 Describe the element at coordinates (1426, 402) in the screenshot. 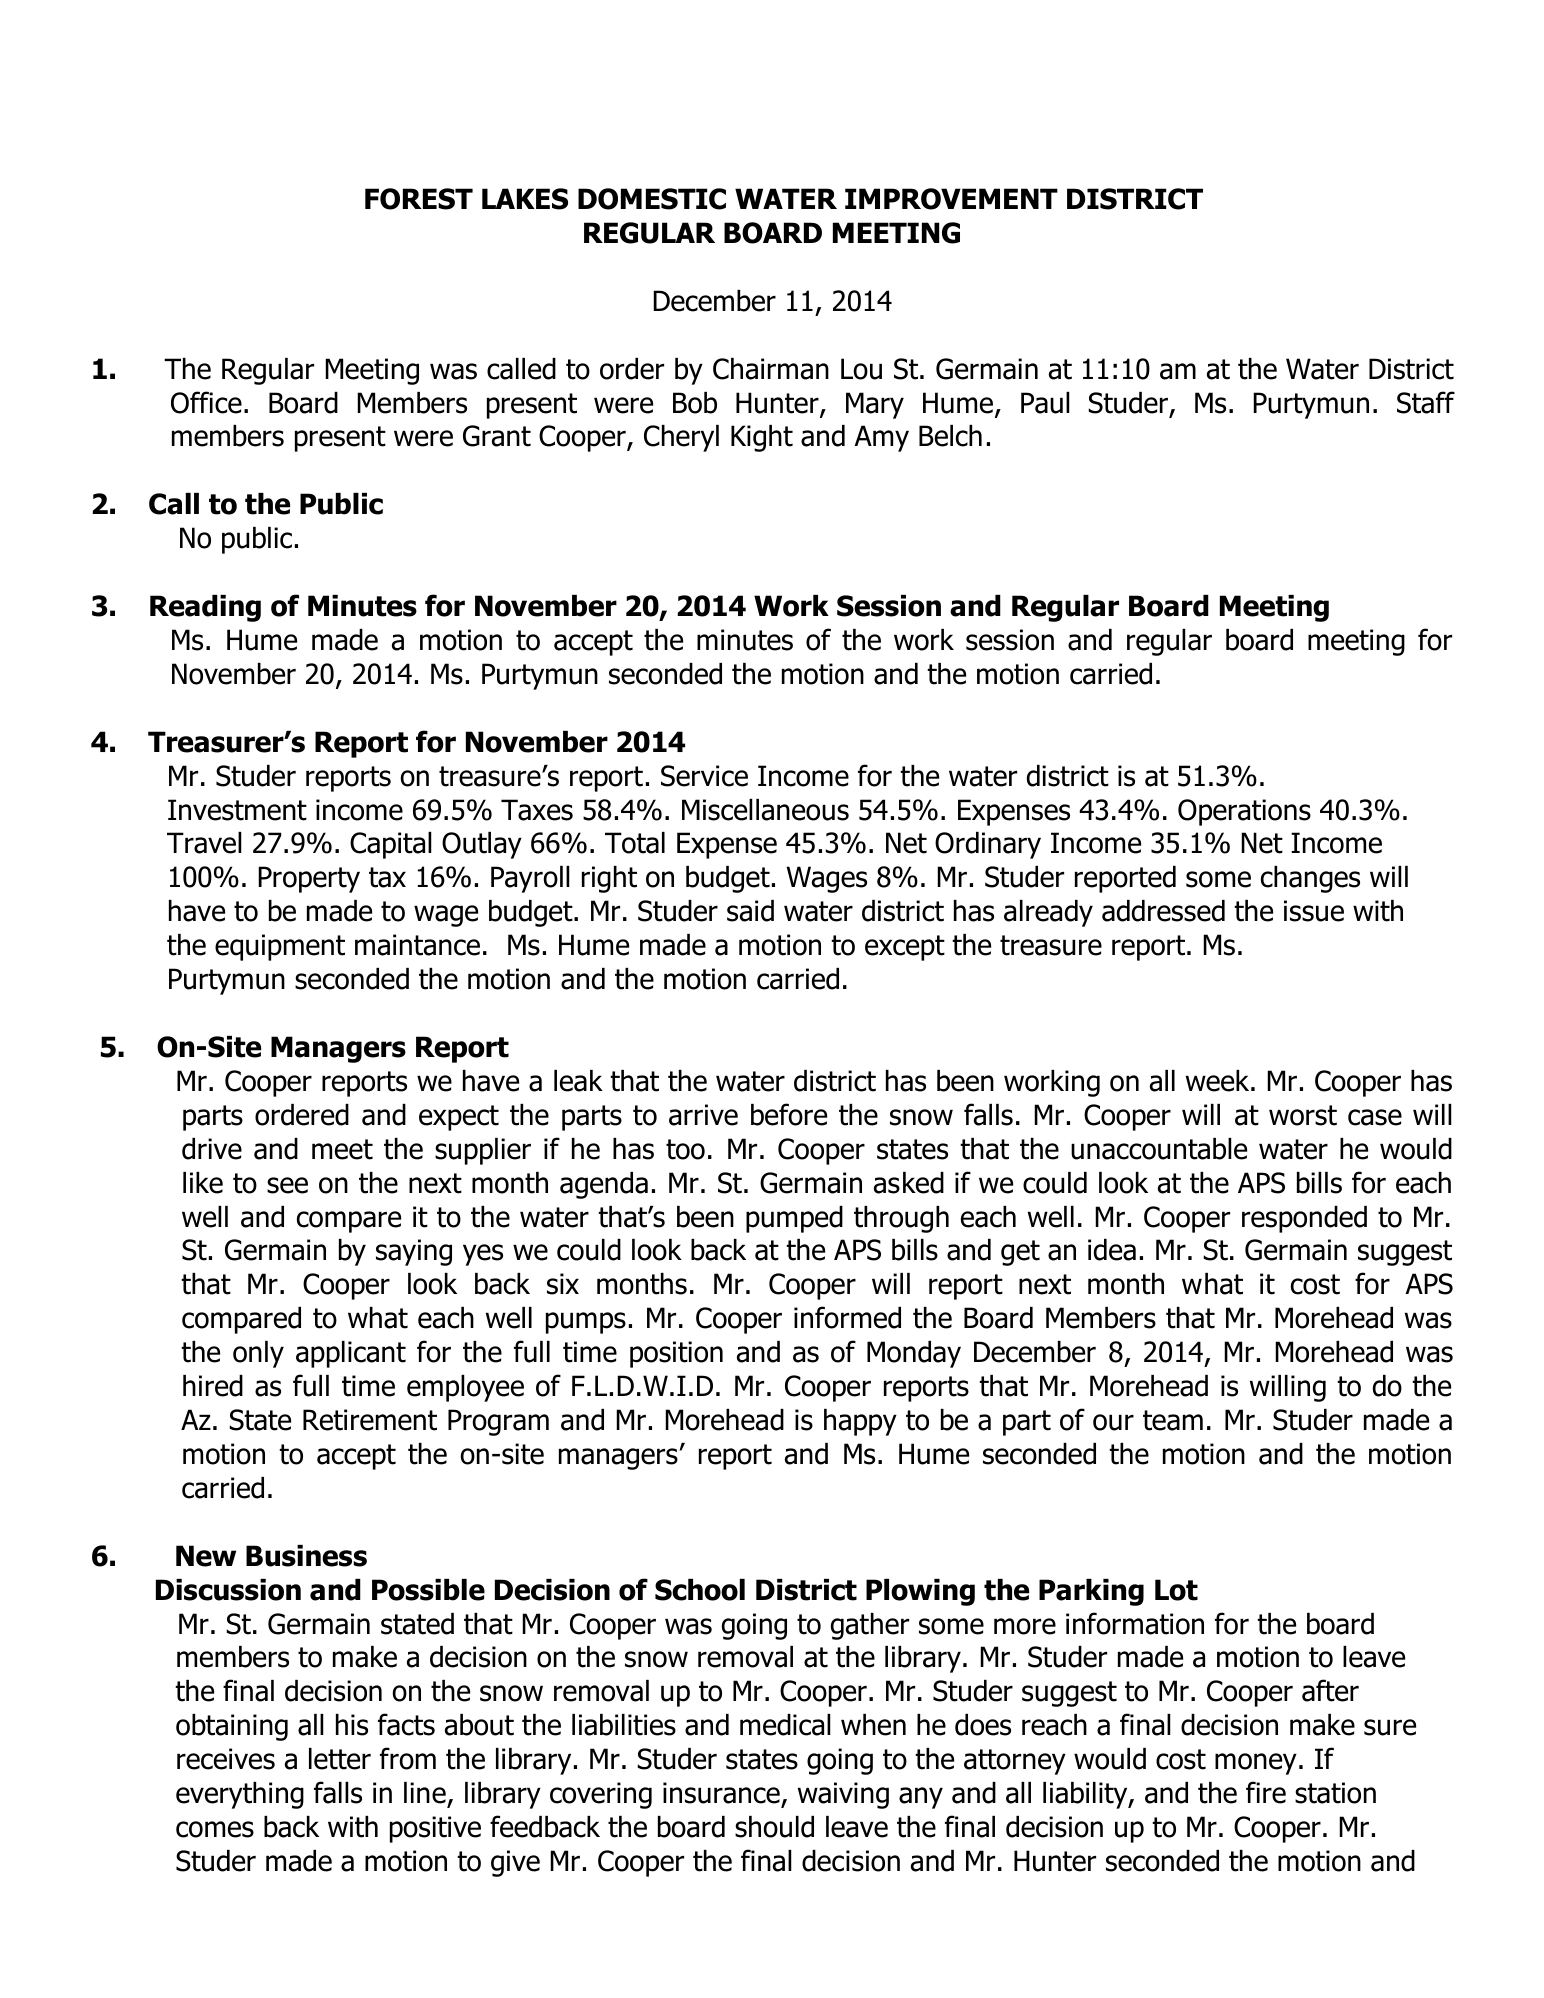

I see `Staff` at that location.
